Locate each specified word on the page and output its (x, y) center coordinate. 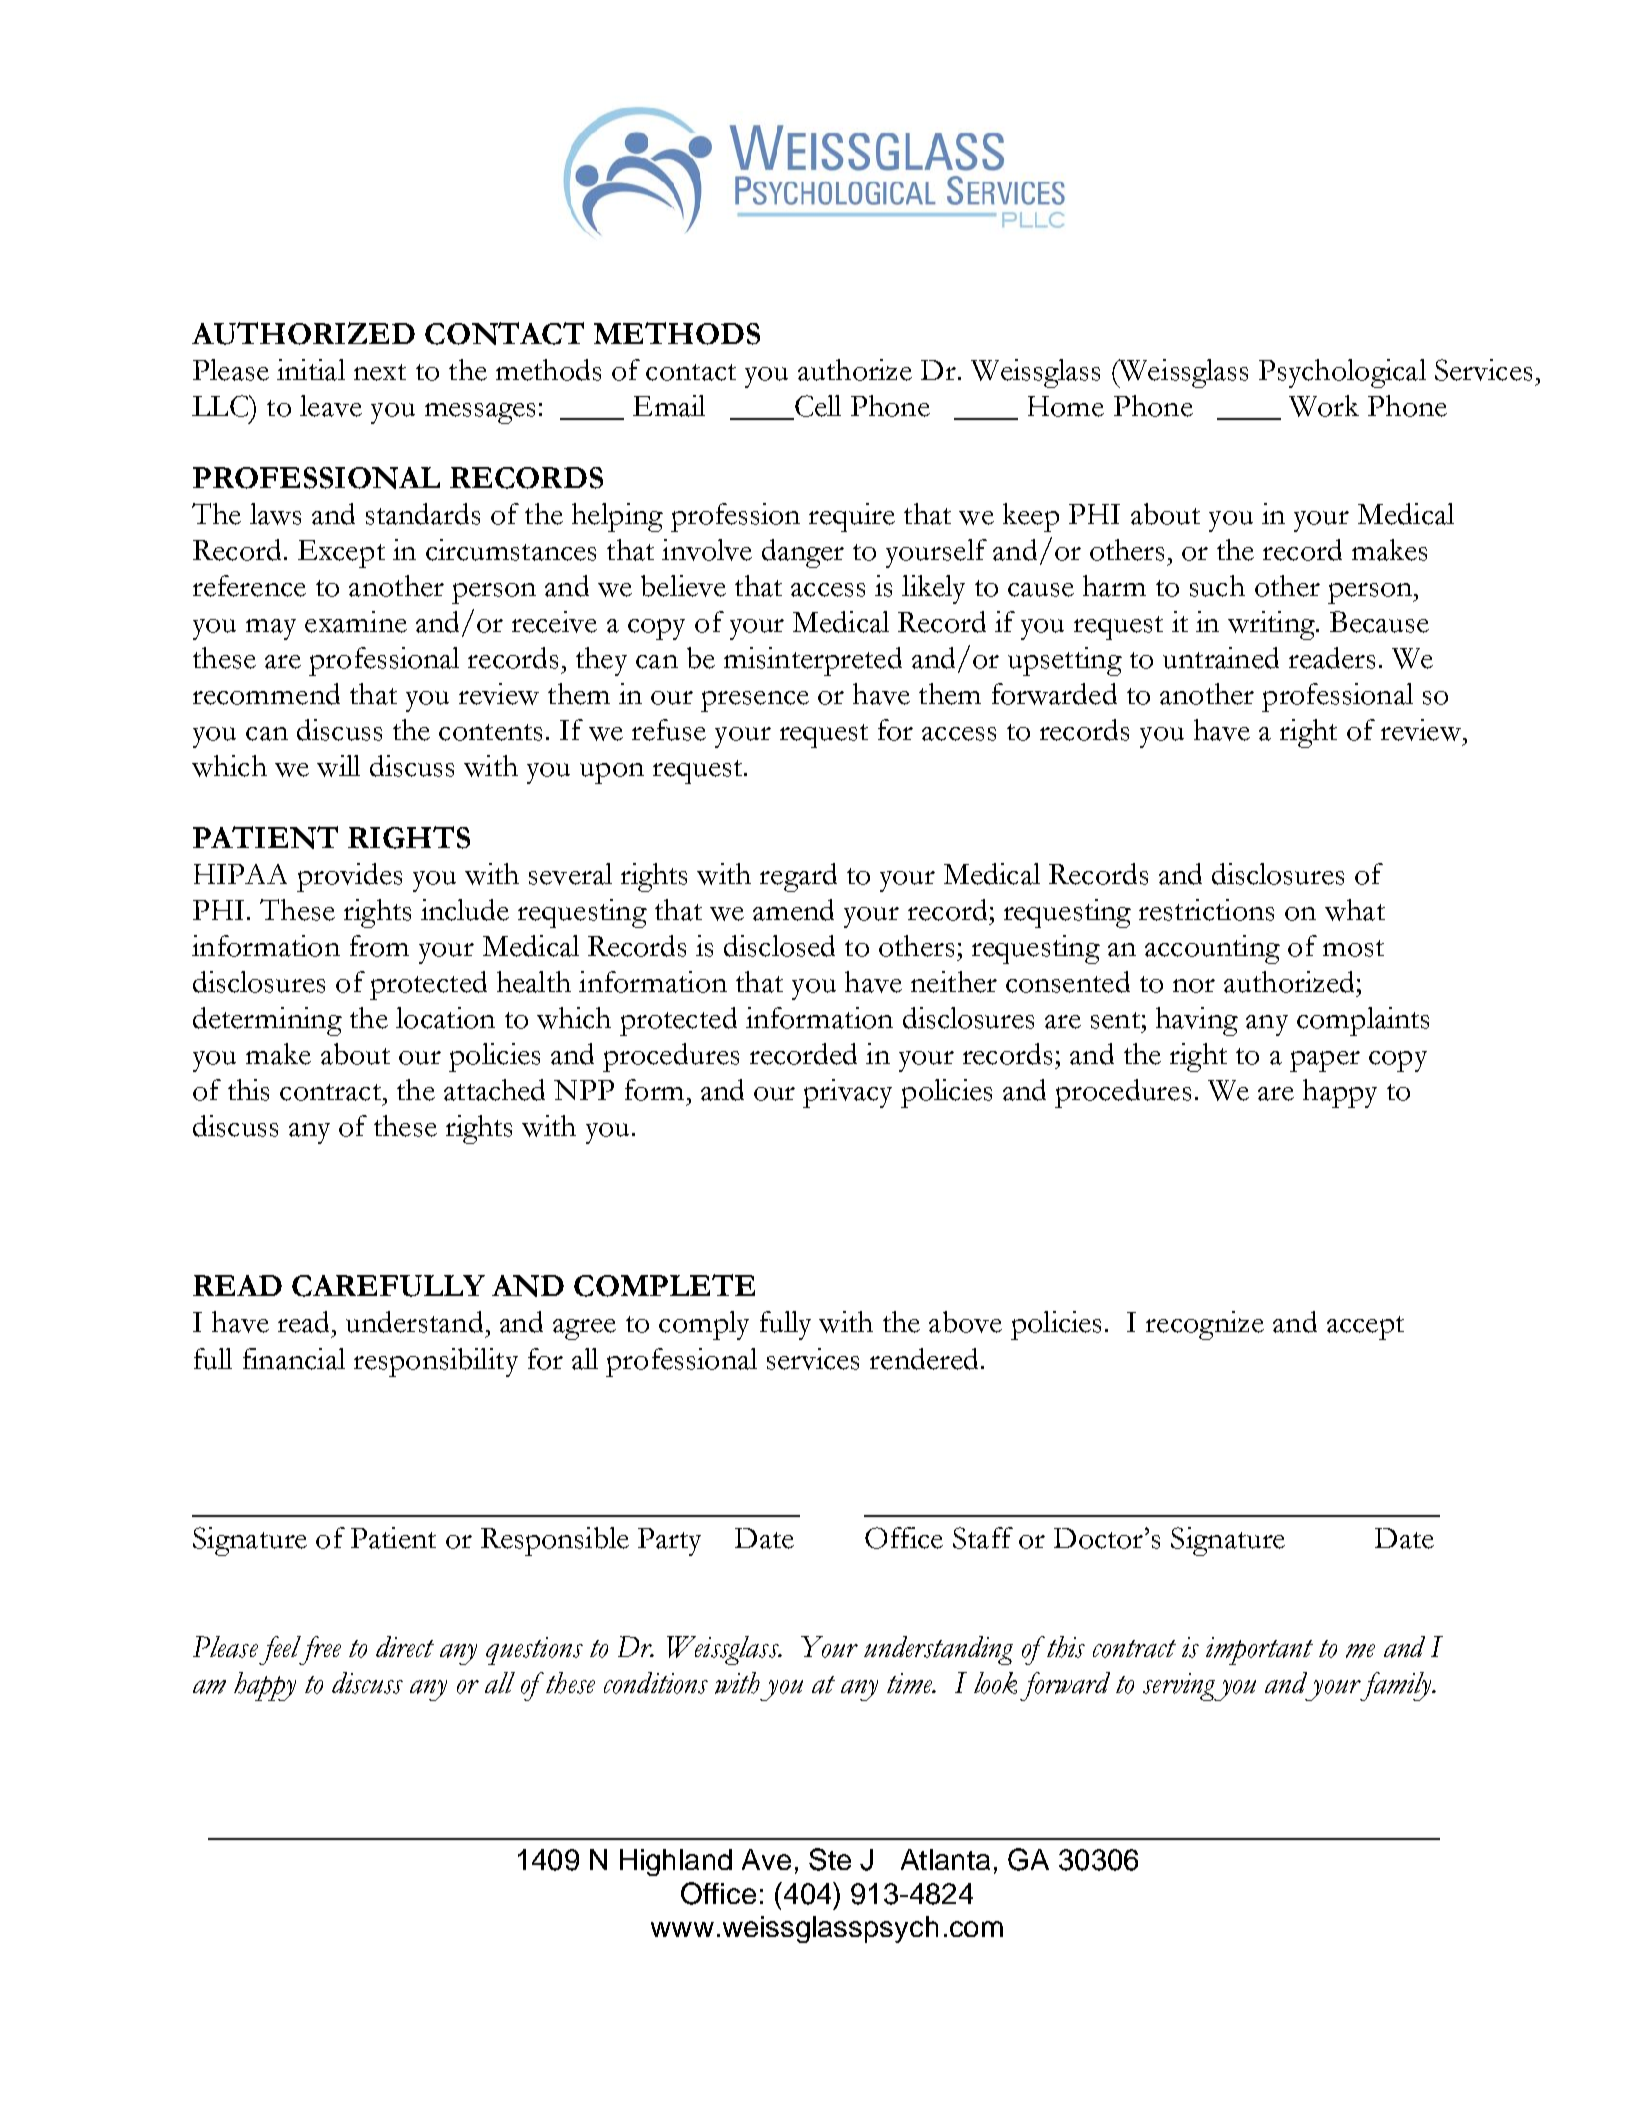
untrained (1221, 658)
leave (331, 406)
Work (1324, 406)
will (338, 766)
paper (1325, 1061)
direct (405, 1646)
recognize (1205, 1325)
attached (494, 1090)
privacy (847, 1093)
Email (669, 406)
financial (294, 1359)
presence (755, 701)
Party (669, 1542)
